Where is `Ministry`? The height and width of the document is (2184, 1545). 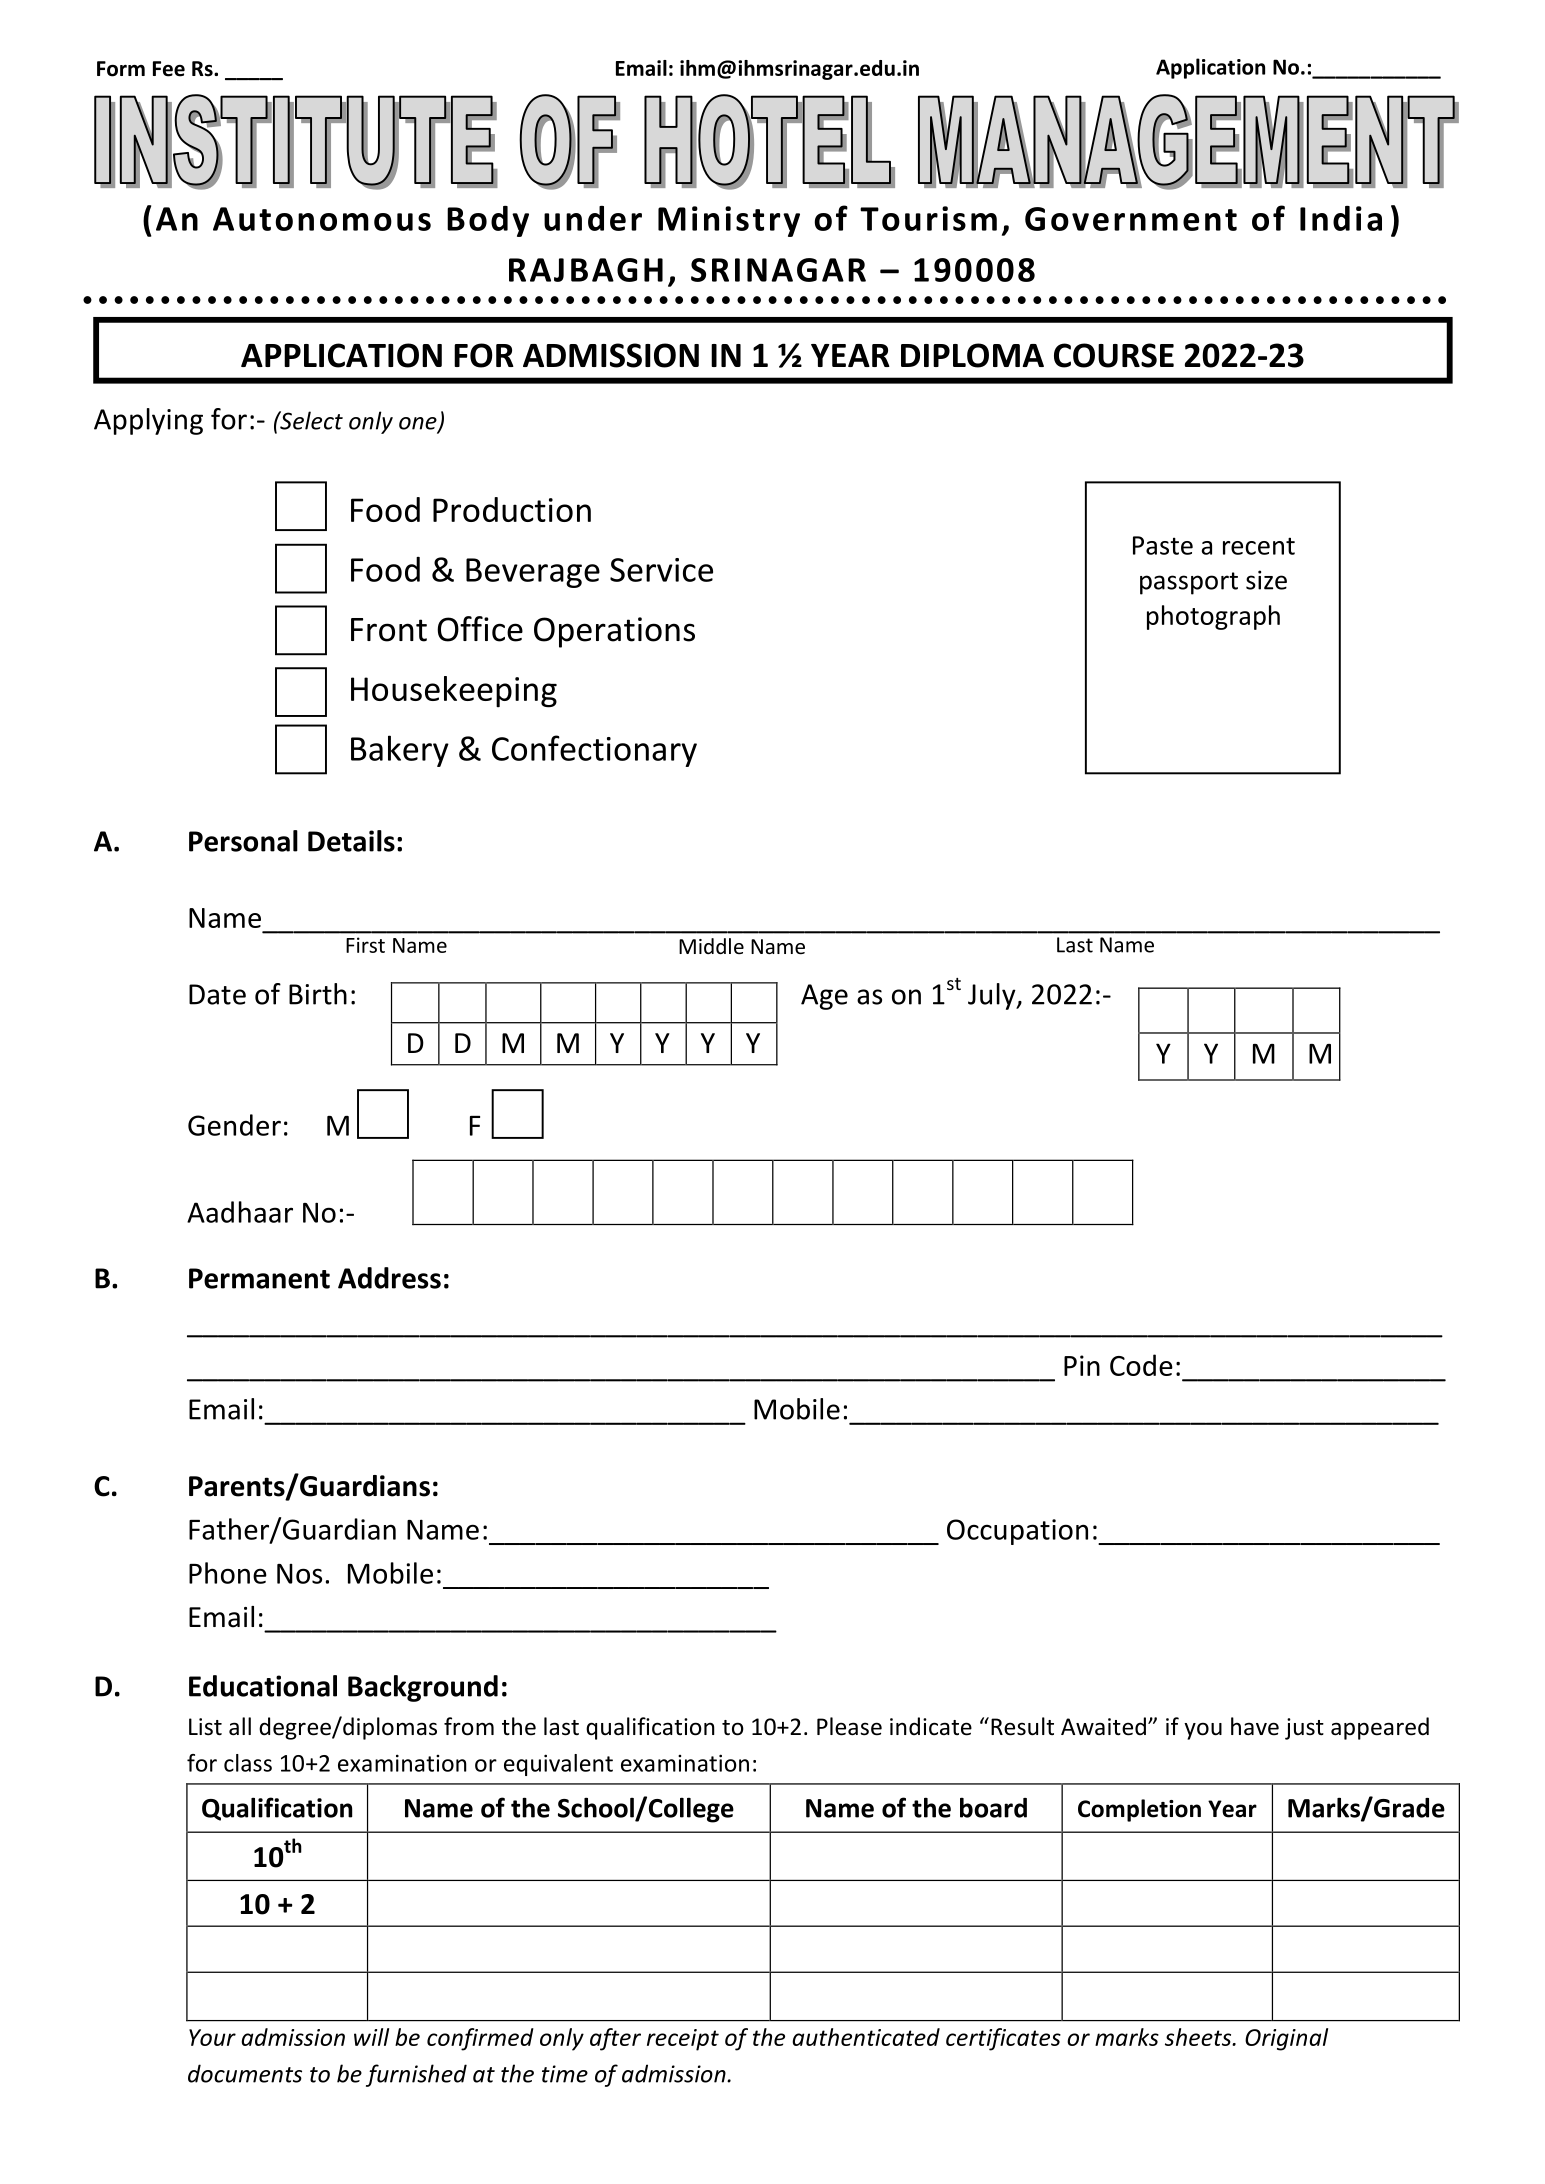
Ministry is located at coordinates (729, 221).
